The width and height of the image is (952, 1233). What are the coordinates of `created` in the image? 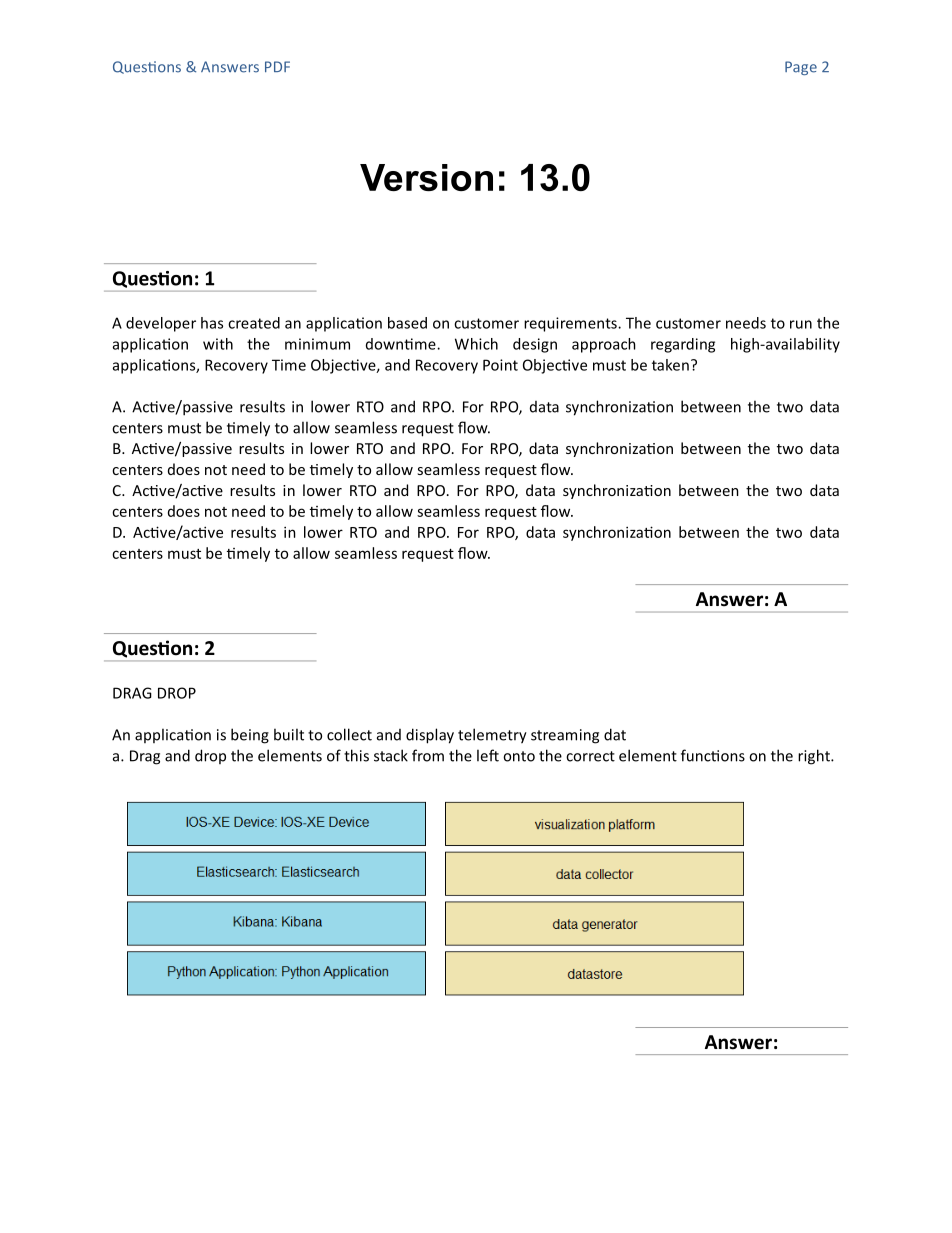 It's located at (254, 323).
